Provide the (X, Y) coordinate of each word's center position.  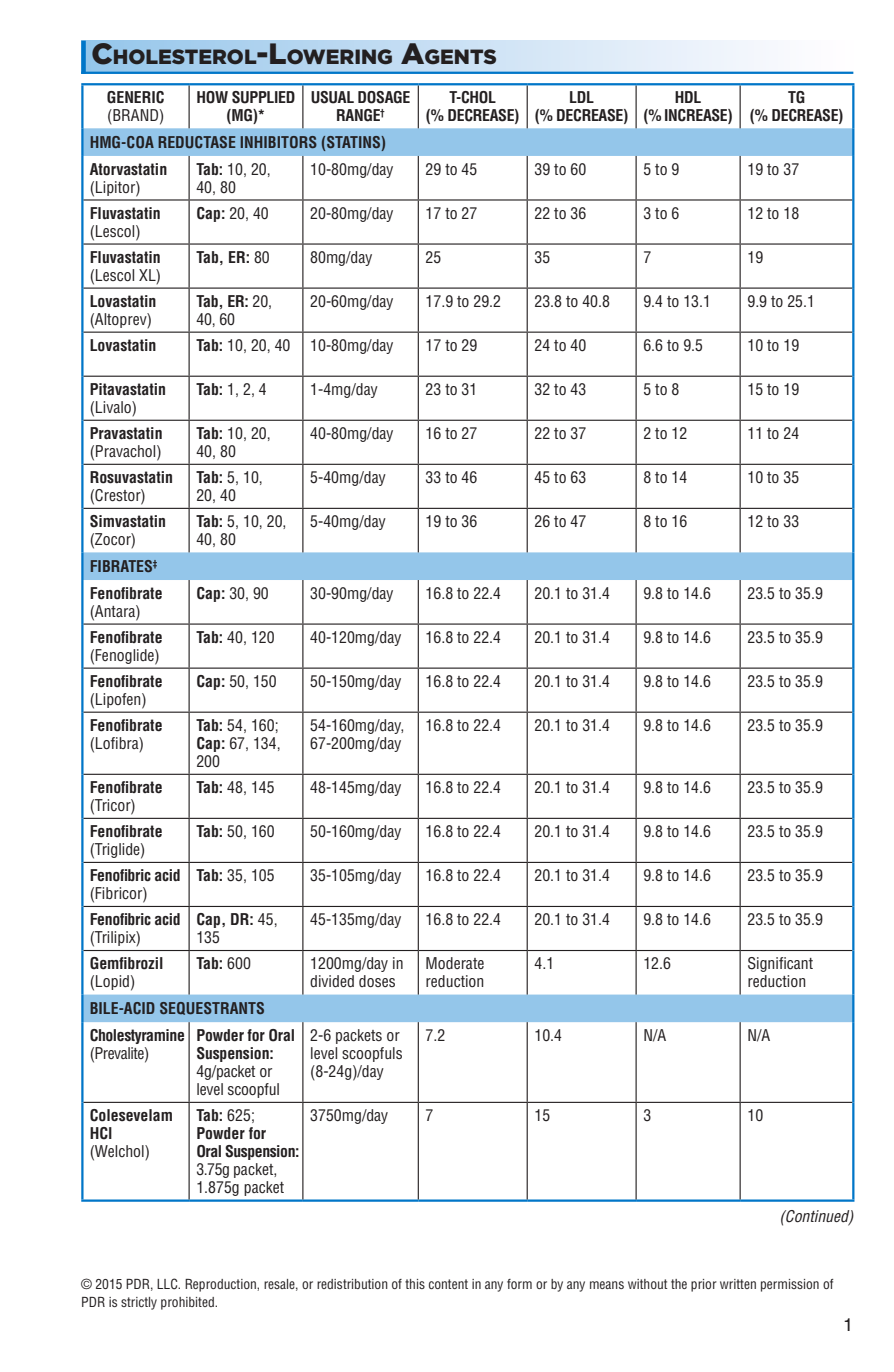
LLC (168, 1284)
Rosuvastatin (131, 477)
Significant (780, 964)
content (448, 1284)
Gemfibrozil (126, 963)
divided (332, 981)
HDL (688, 97)
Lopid (112, 982)
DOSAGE (384, 97)
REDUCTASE (197, 142)
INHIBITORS (278, 142)
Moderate (455, 963)
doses (377, 981)
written (738, 1284)
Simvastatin (127, 521)
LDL (582, 97)
